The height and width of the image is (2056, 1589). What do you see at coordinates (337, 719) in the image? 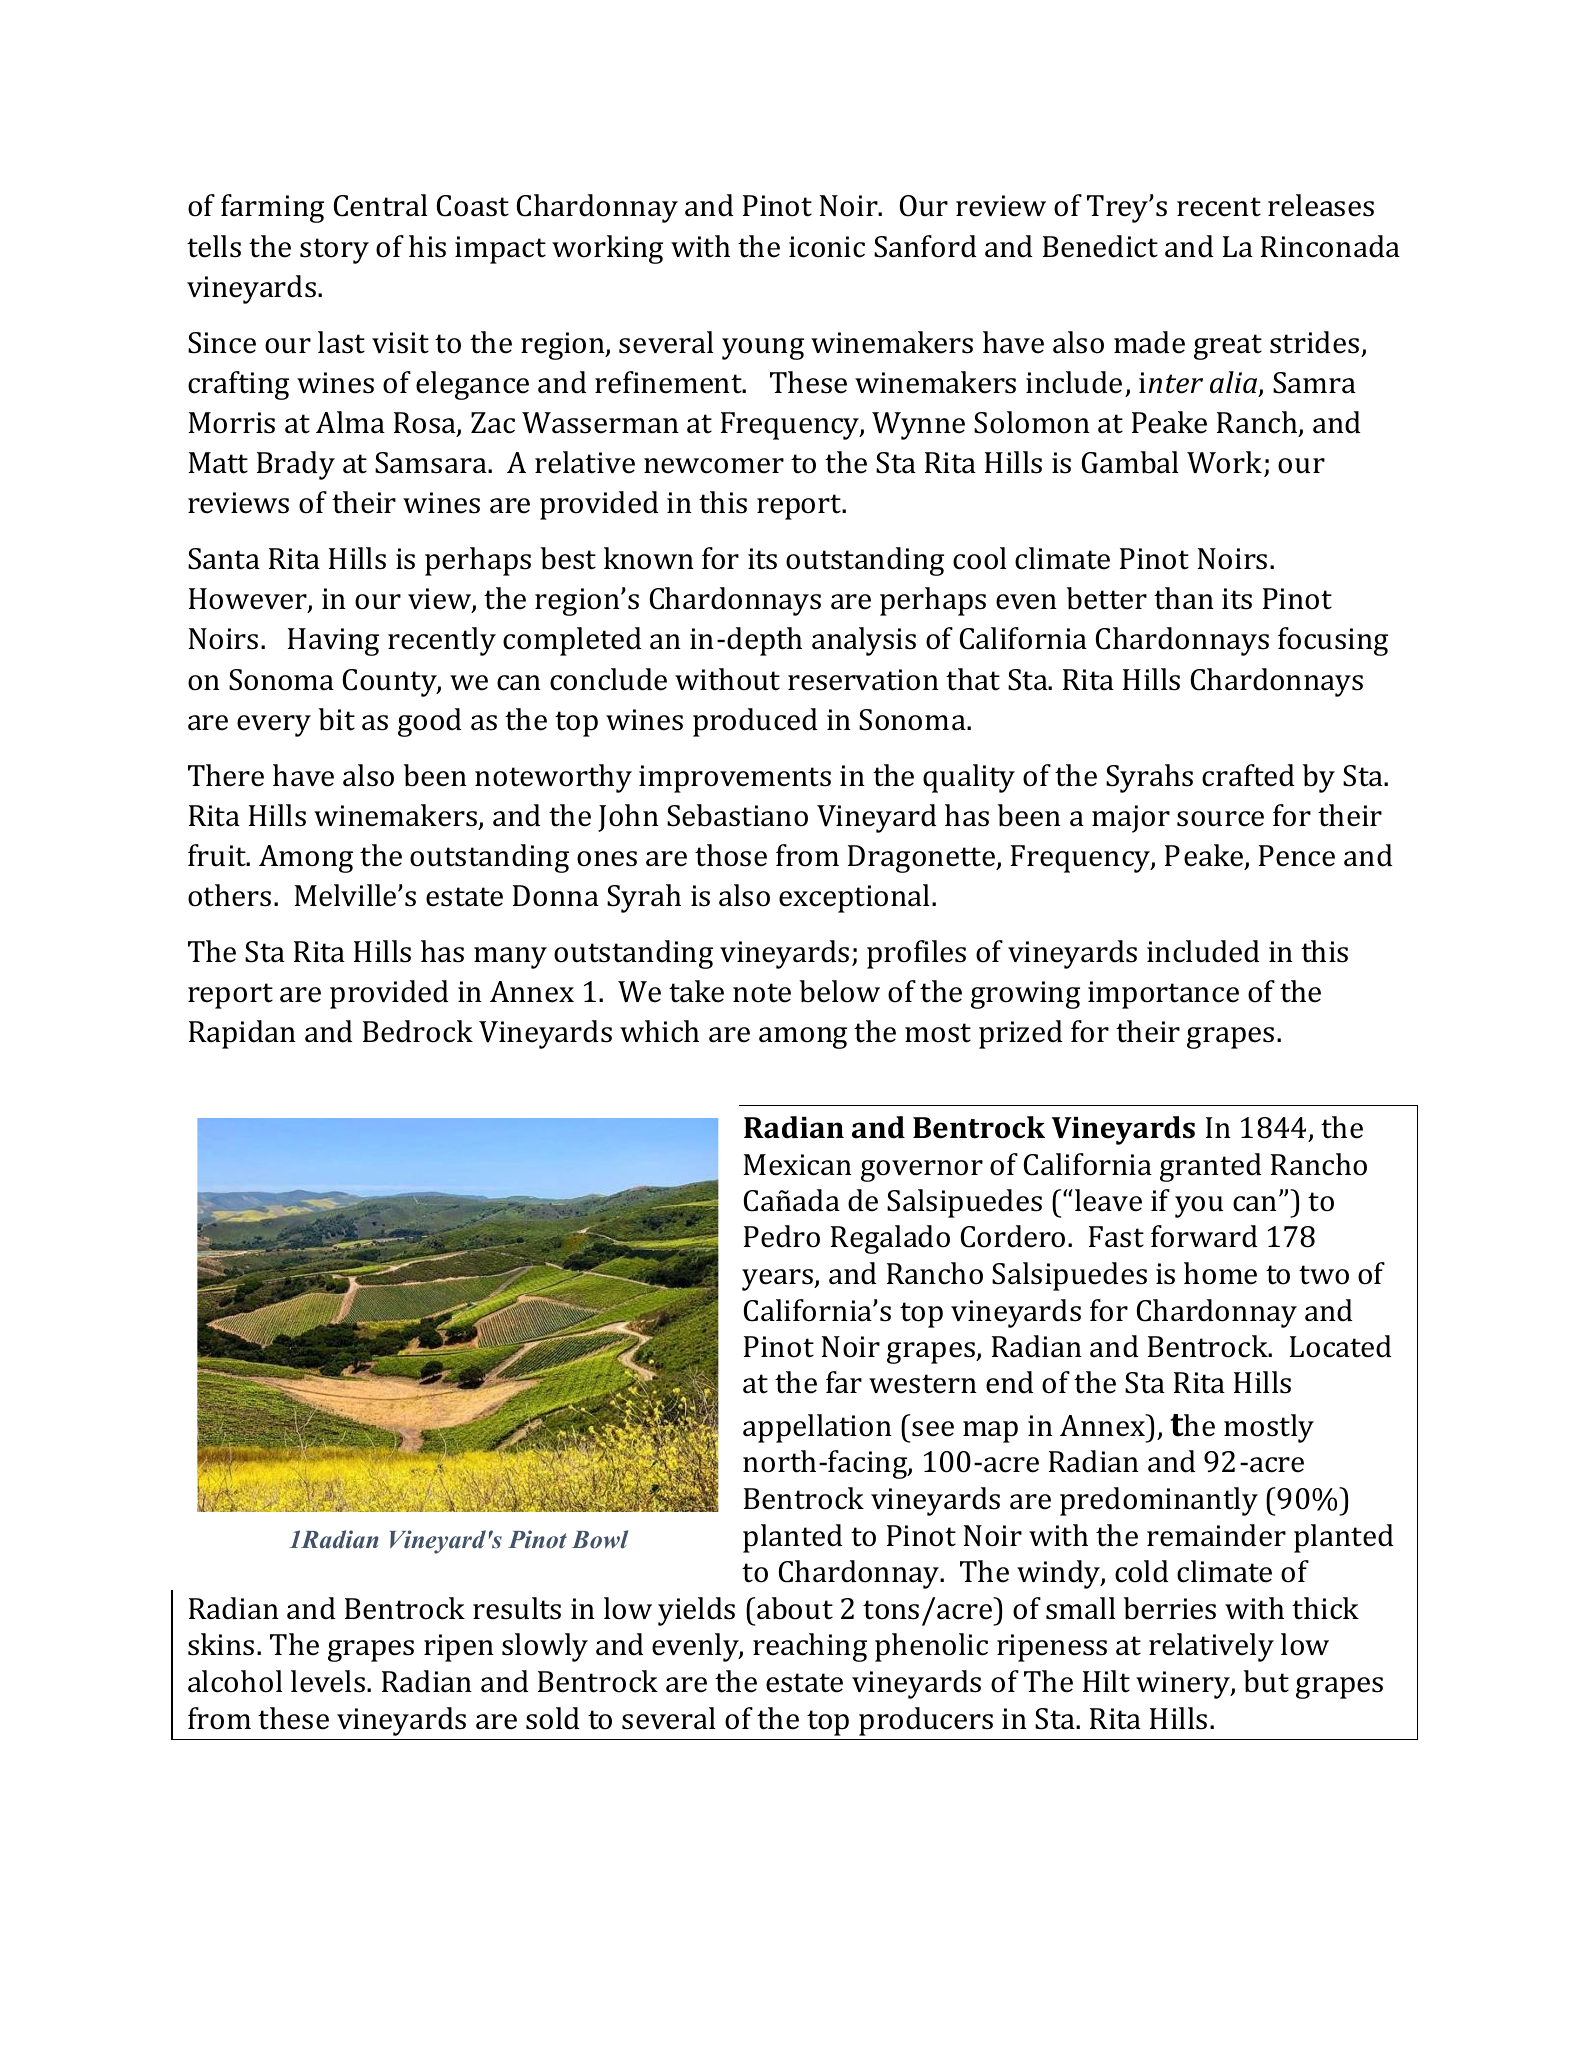
I see `bit` at bounding box center [337, 719].
